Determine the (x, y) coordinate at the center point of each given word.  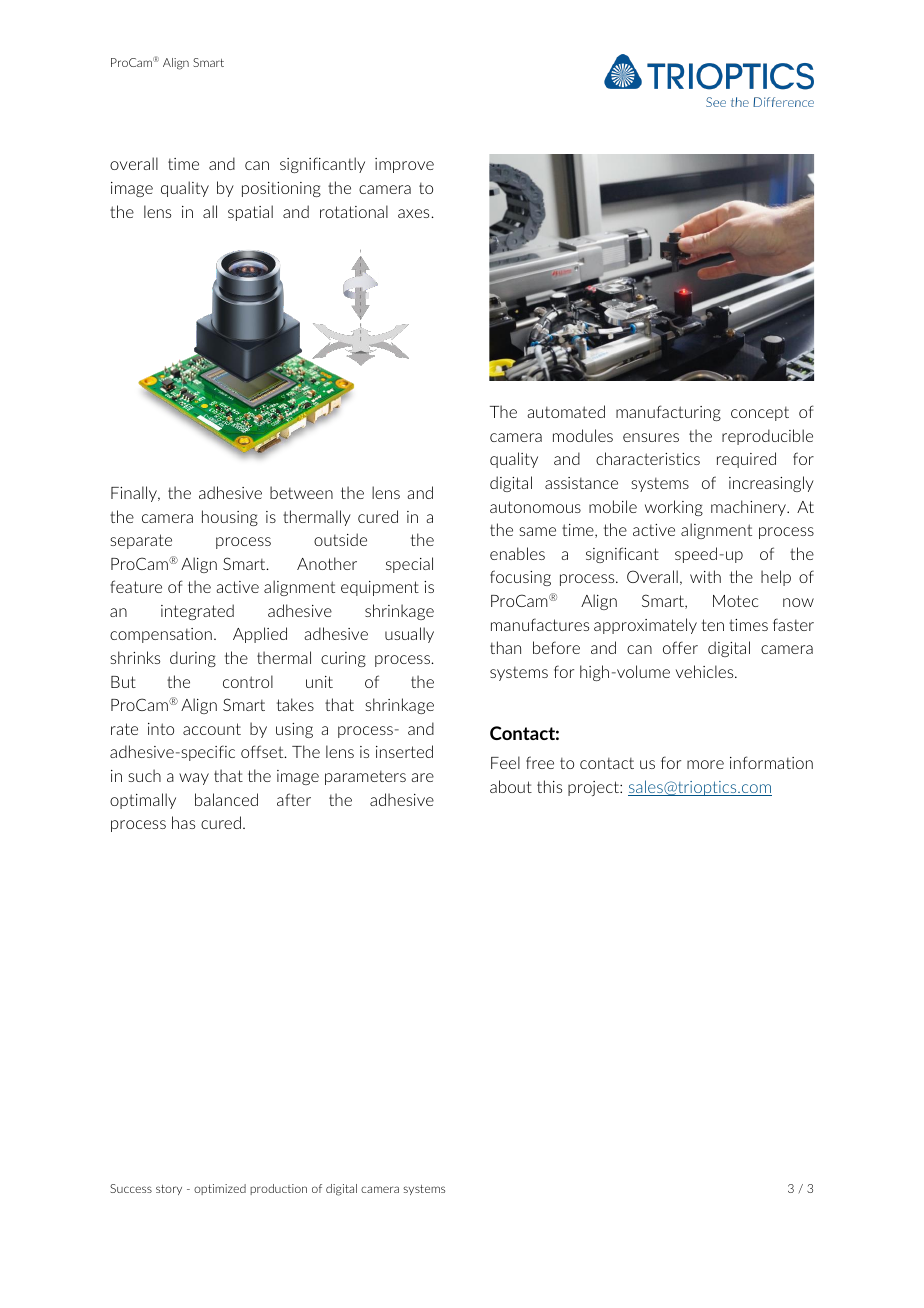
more (705, 764)
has (183, 822)
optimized (220, 1189)
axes (413, 213)
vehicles (706, 671)
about (511, 786)
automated (566, 411)
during (193, 659)
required (746, 460)
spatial (250, 213)
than (505, 647)
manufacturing (668, 413)
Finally (135, 494)
